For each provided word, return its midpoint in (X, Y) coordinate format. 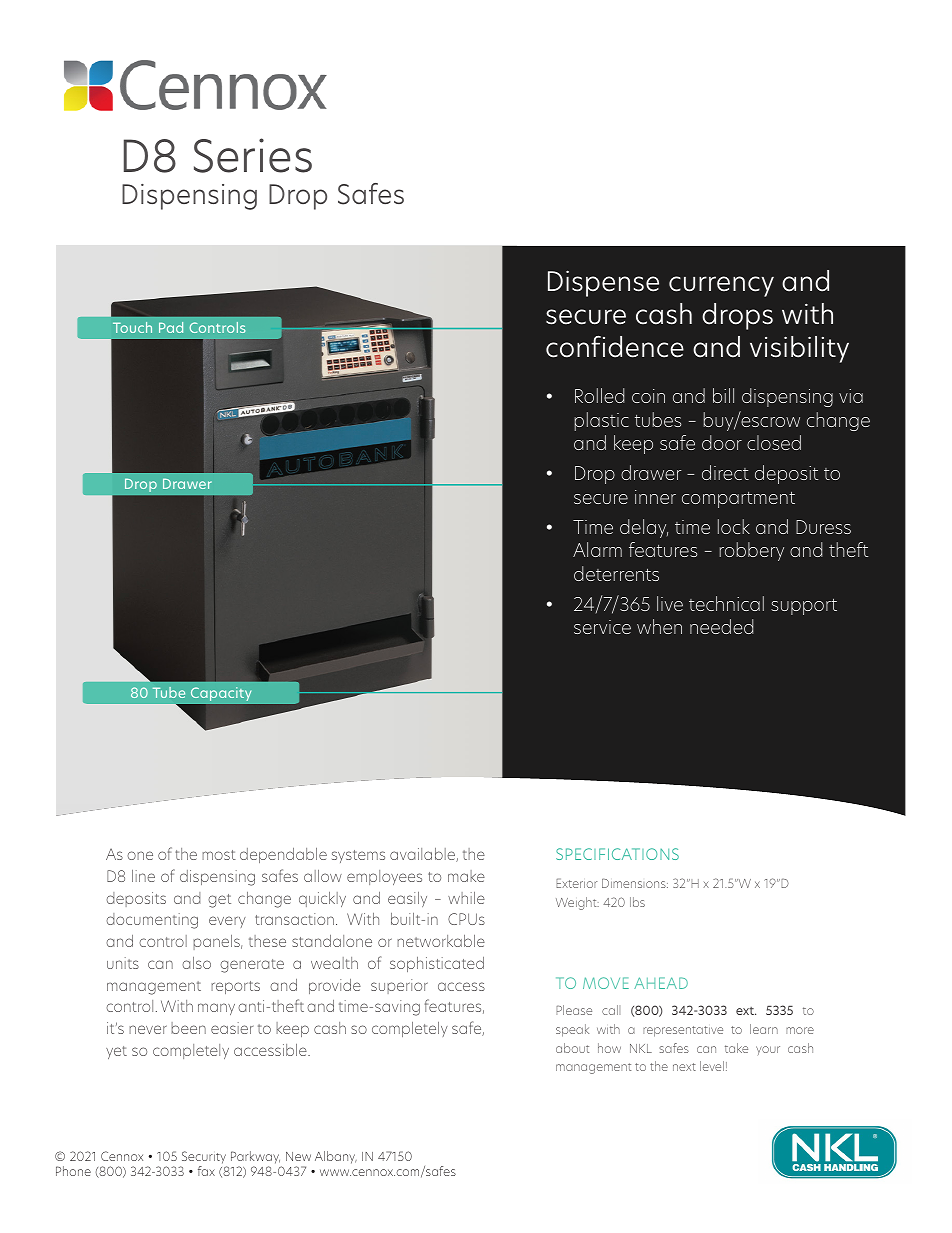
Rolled (599, 395)
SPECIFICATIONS (617, 854)
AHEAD (661, 983)
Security (203, 1159)
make (466, 876)
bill (723, 395)
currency (721, 286)
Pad (171, 327)
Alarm (597, 549)
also (196, 963)
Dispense (603, 283)
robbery (752, 551)
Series (253, 155)
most (219, 855)
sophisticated (437, 964)
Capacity (221, 694)
